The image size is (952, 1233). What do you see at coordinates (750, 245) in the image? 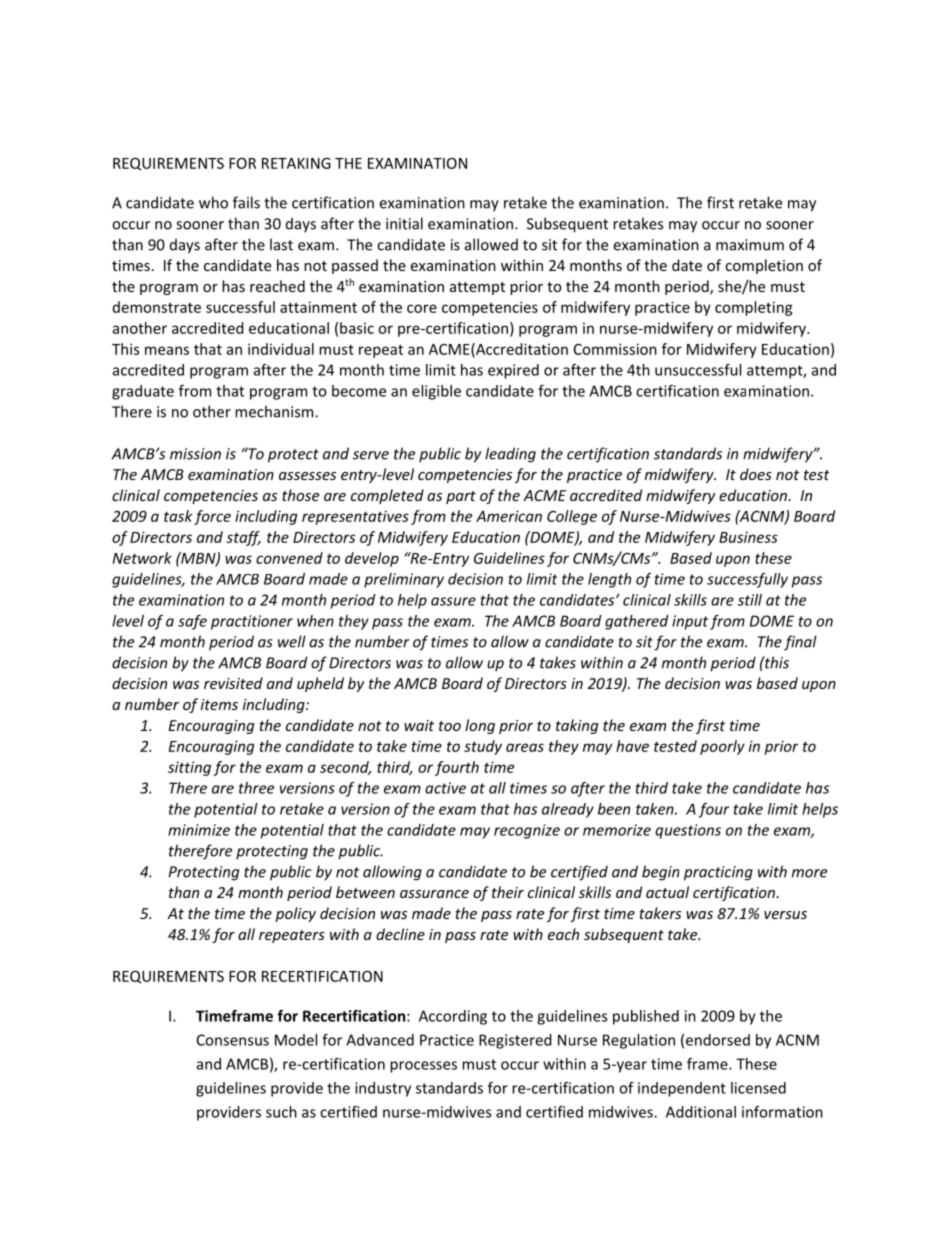
I see `maximum` at bounding box center [750, 245].
